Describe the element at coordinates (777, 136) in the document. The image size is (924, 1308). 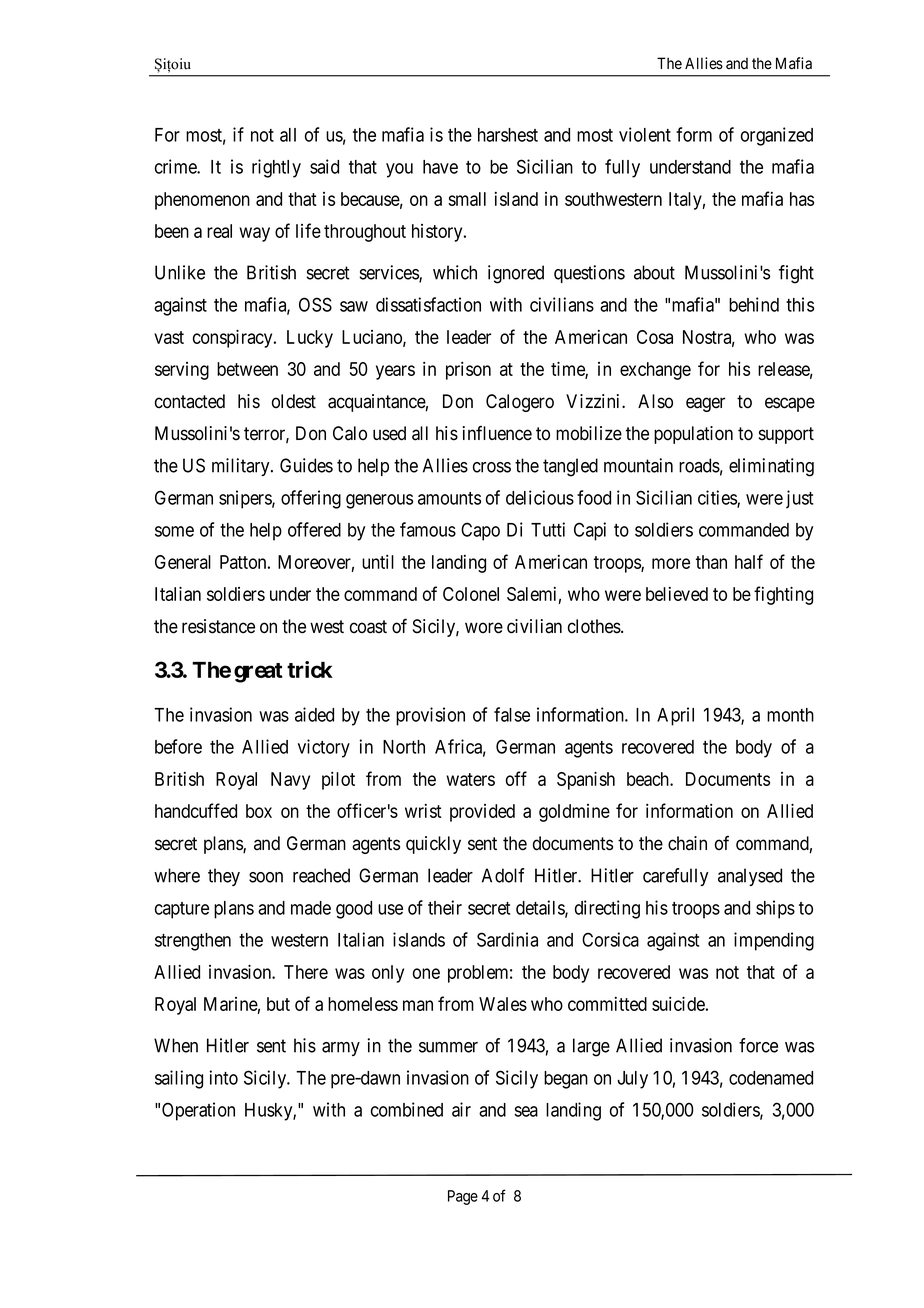
I see `organized` at that location.
